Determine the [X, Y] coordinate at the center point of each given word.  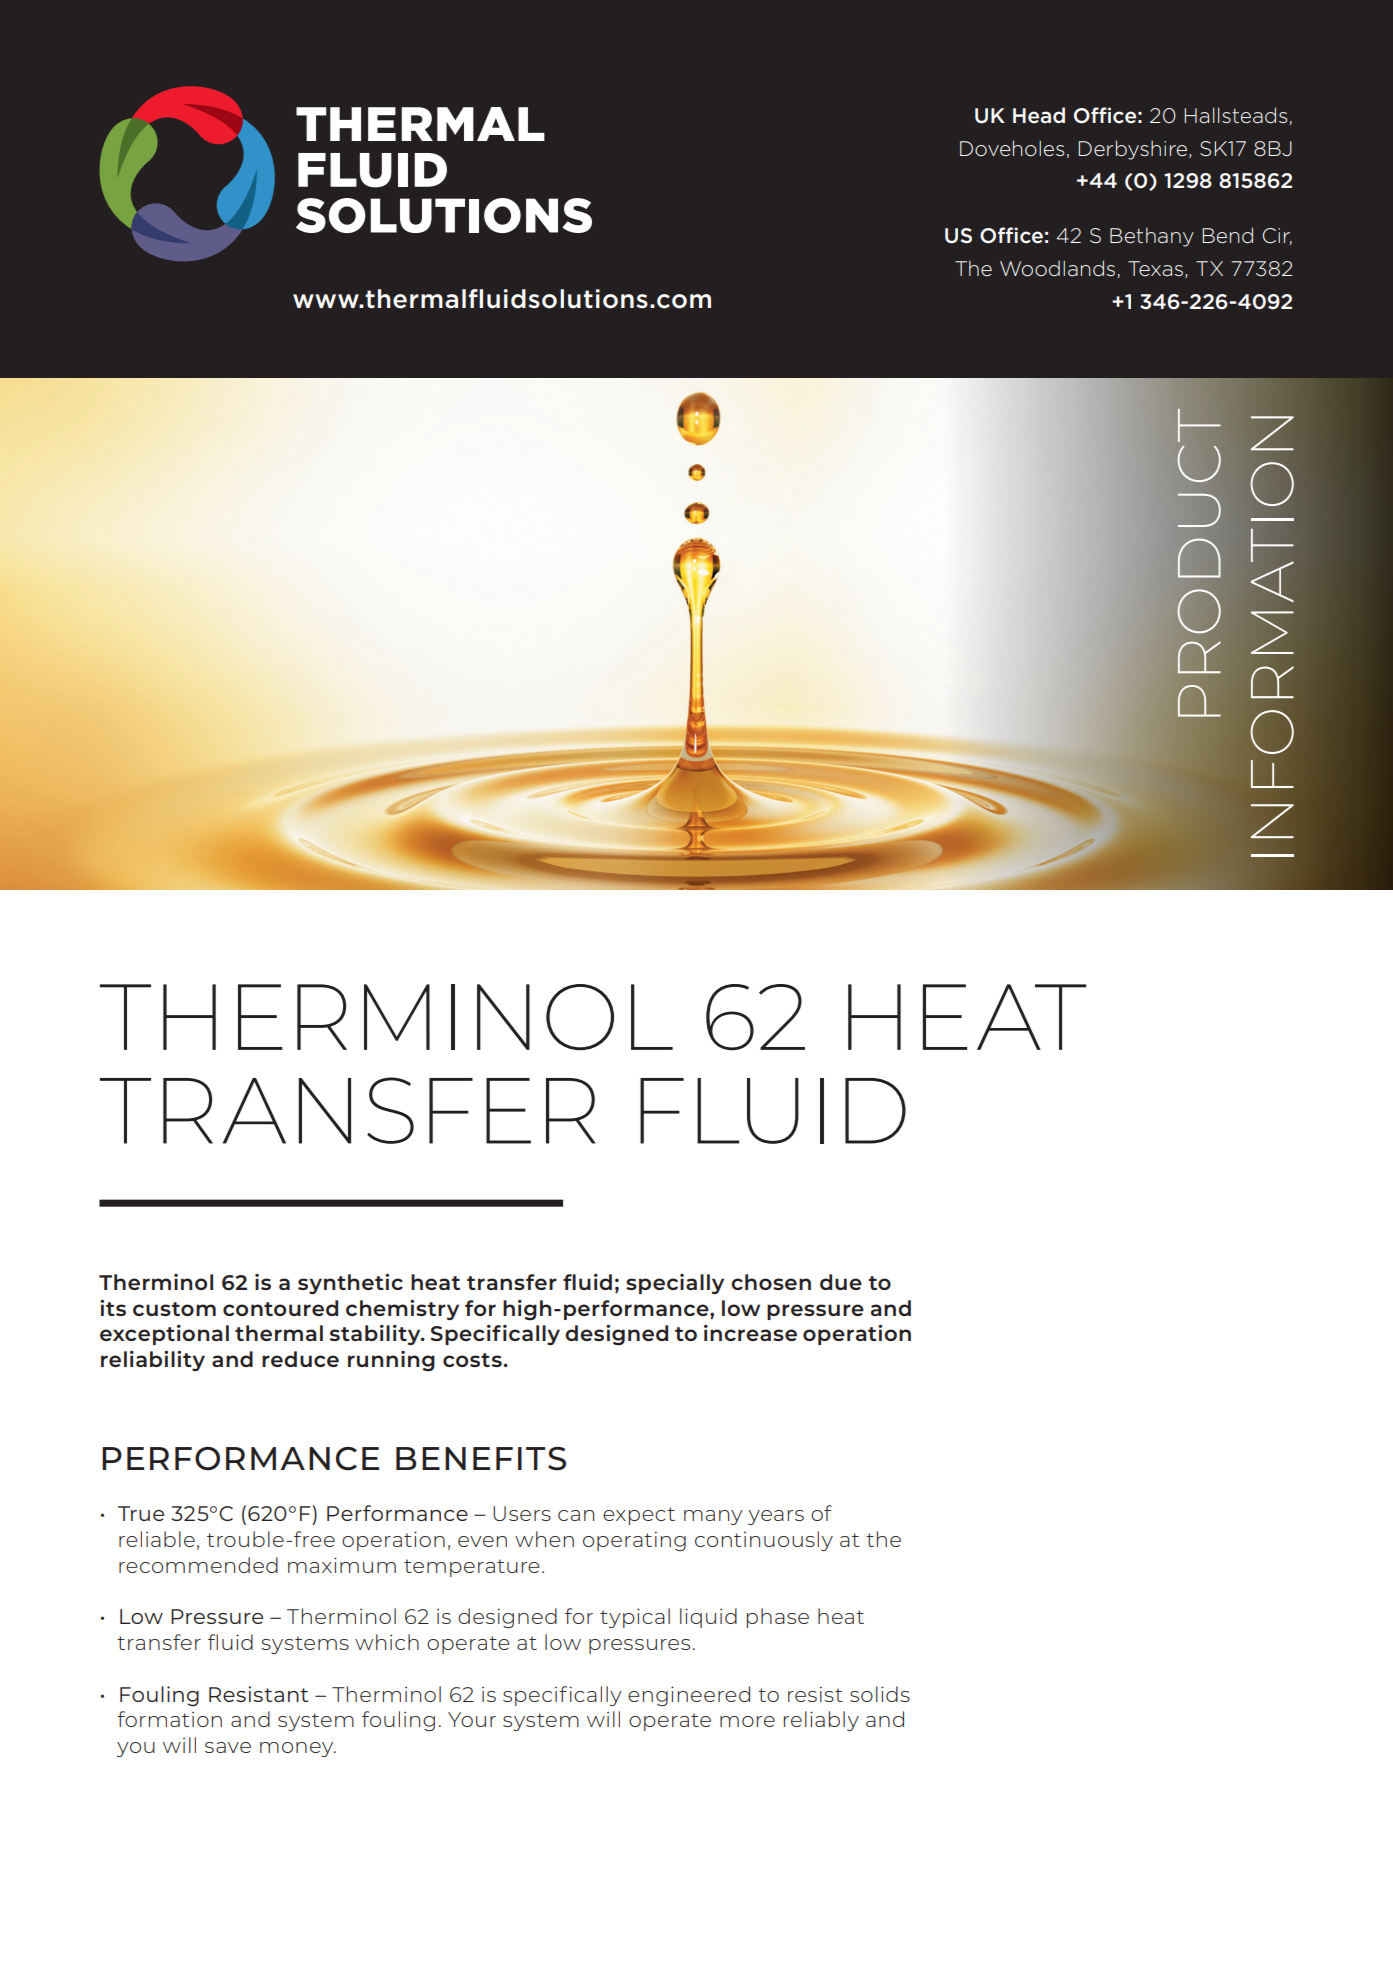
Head [1039, 115]
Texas [1155, 268]
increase [750, 1333]
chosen [771, 1282]
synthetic [350, 1284]
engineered [689, 1696]
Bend [1227, 235]
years [776, 1517]
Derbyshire [1134, 150]
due [841, 1282]
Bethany [1152, 237]
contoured [280, 1308]
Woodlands [1059, 269]
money [298, 1749]
